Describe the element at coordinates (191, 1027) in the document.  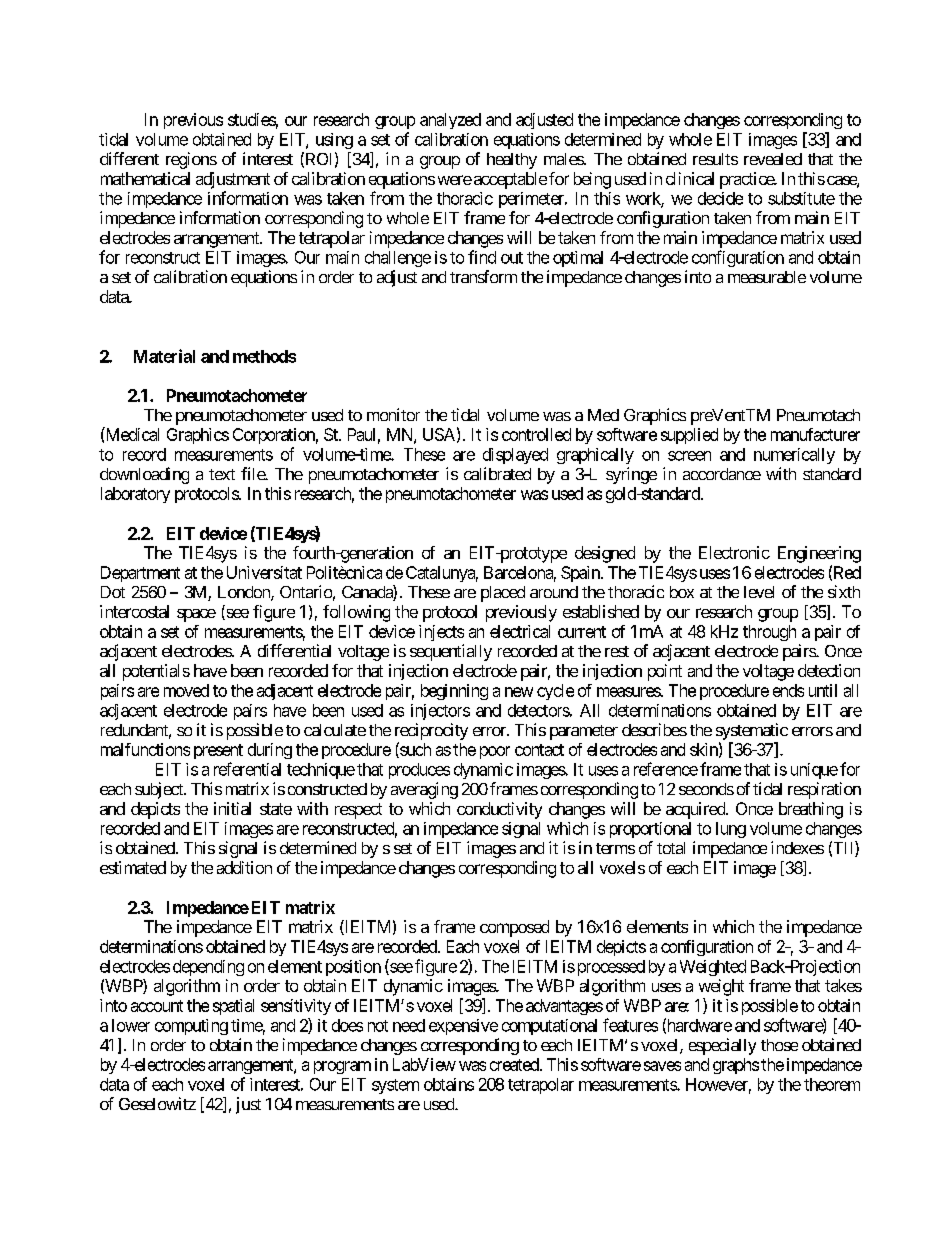
I see `computing` at that location.
